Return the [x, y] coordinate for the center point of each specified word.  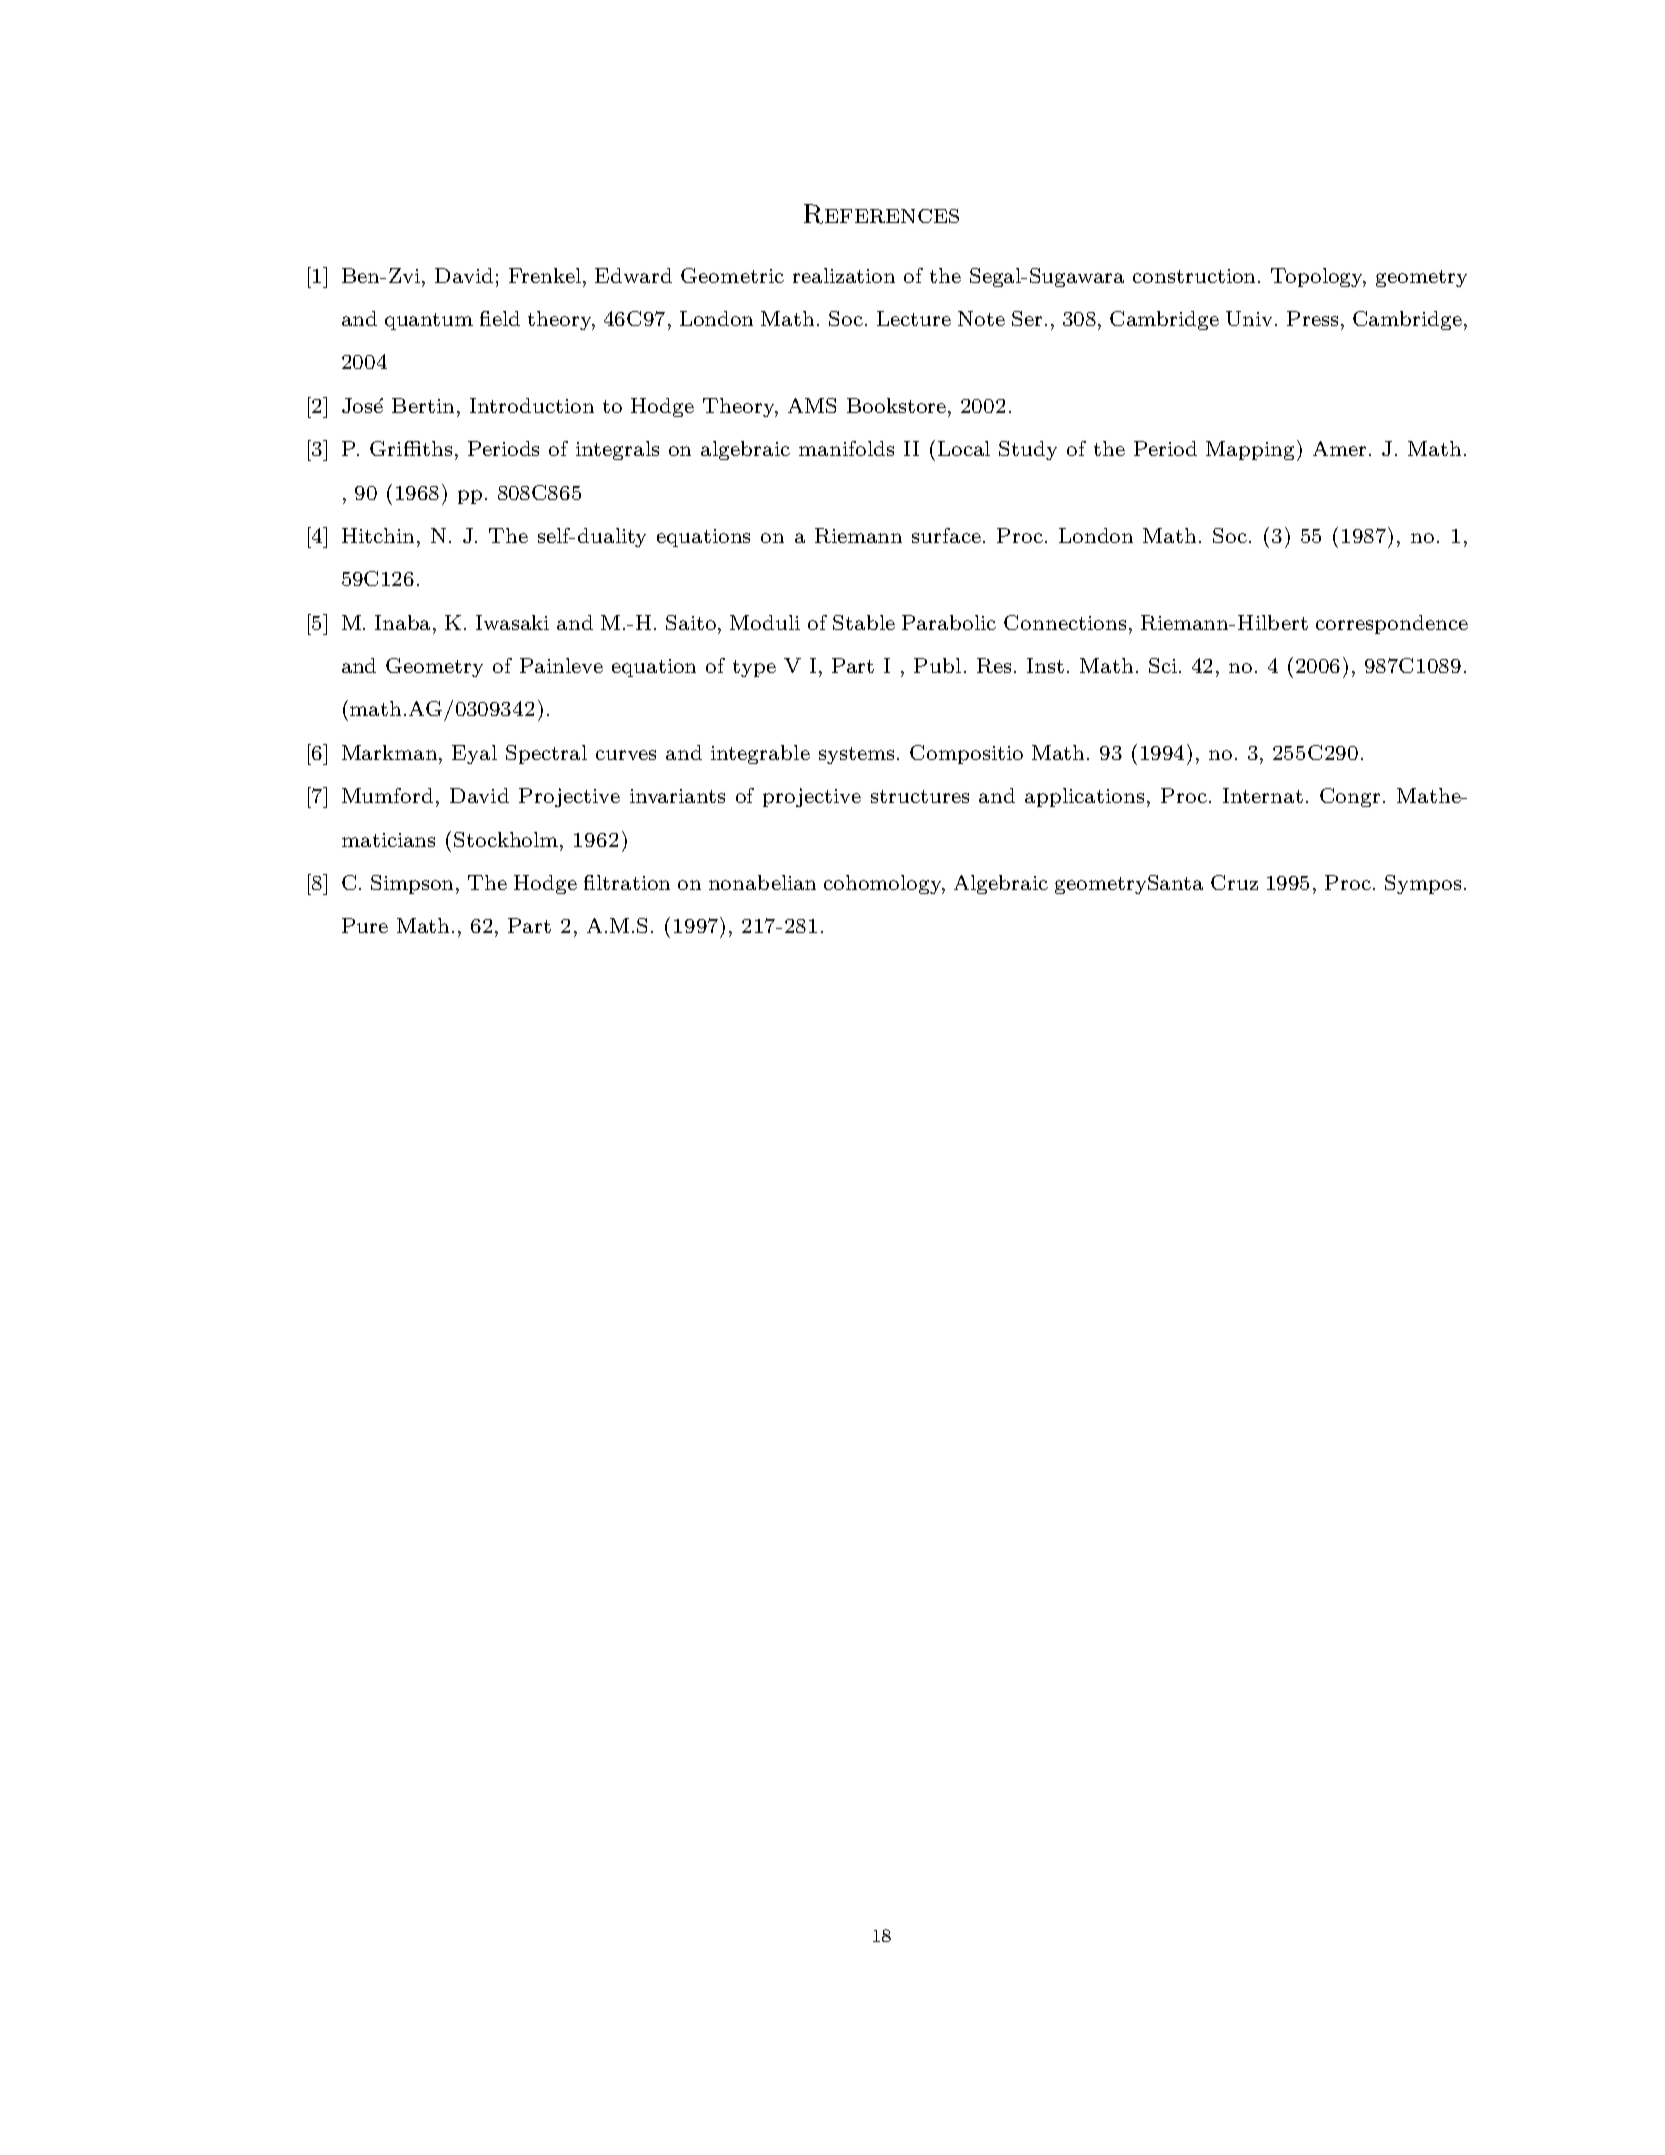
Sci [1163, 665]
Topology [1318, 277]
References [881, 214]
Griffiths [411, 448]
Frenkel [545, 275]
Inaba [404, 622]
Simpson [414, 884]
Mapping [1250, 450]
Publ [937, 665]
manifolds [846, 448]
